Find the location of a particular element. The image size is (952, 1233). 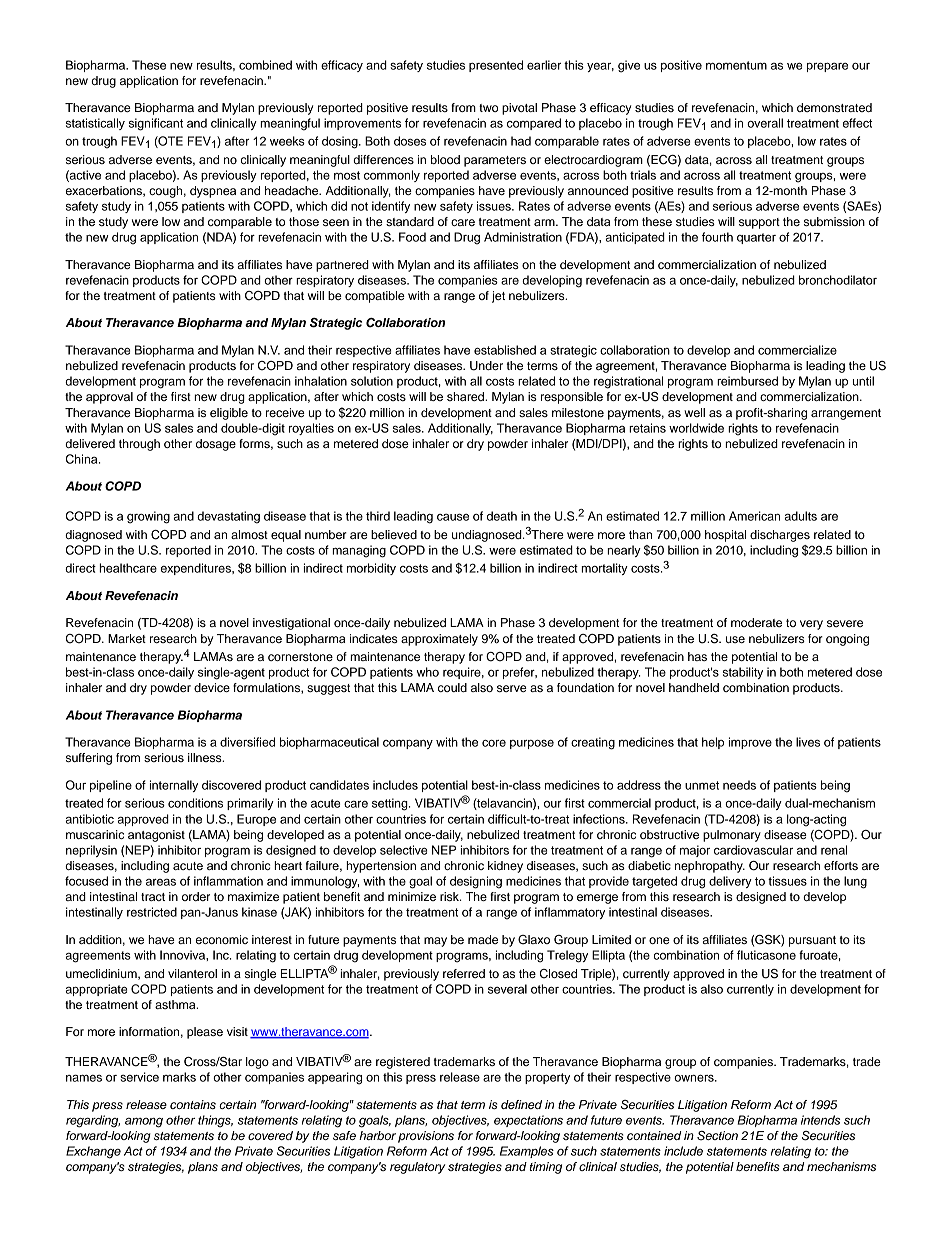

approximately is located at coordinates (439, 640).
